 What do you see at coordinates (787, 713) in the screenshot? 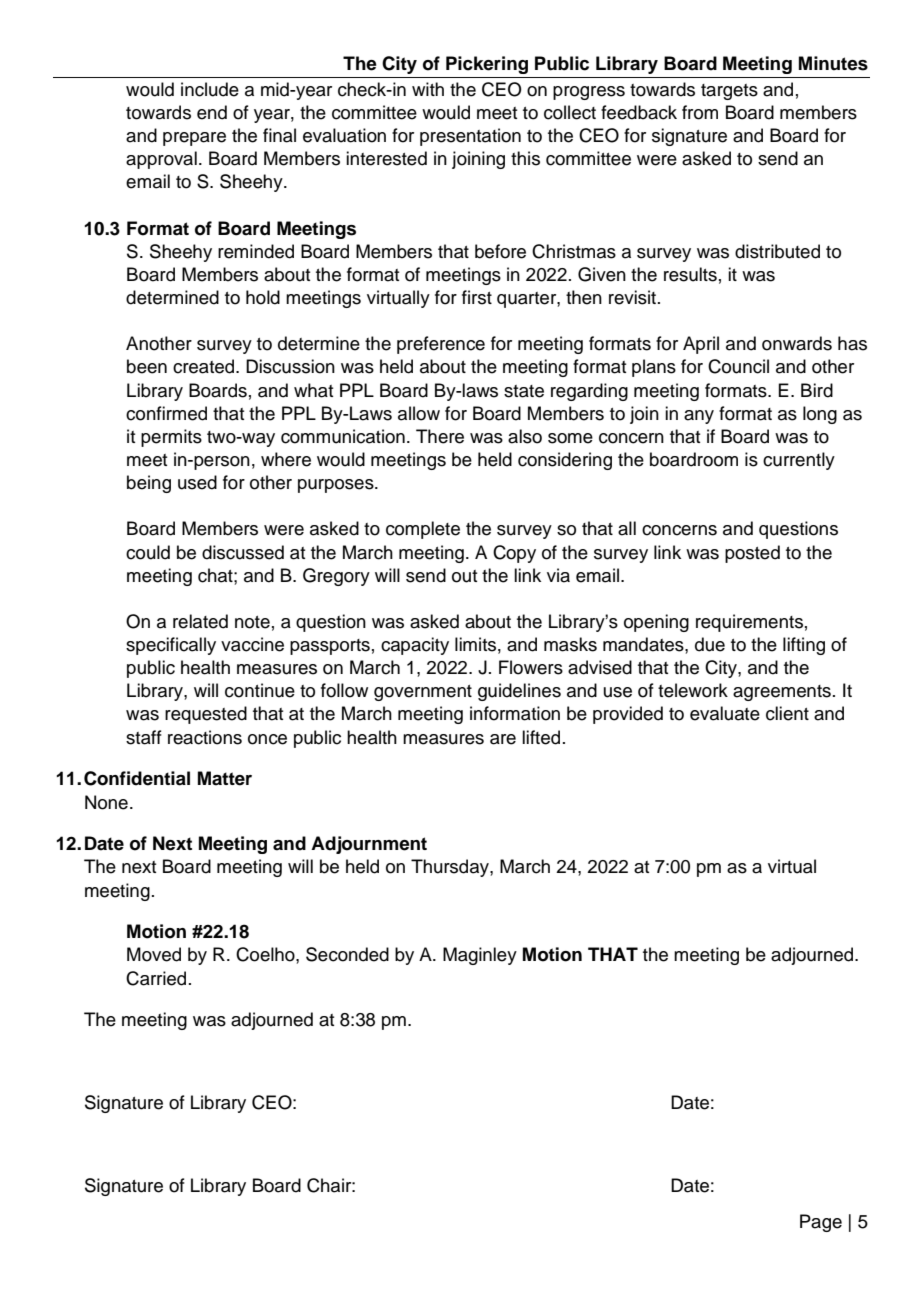
I see `client` at bounding box center [787, 713].
